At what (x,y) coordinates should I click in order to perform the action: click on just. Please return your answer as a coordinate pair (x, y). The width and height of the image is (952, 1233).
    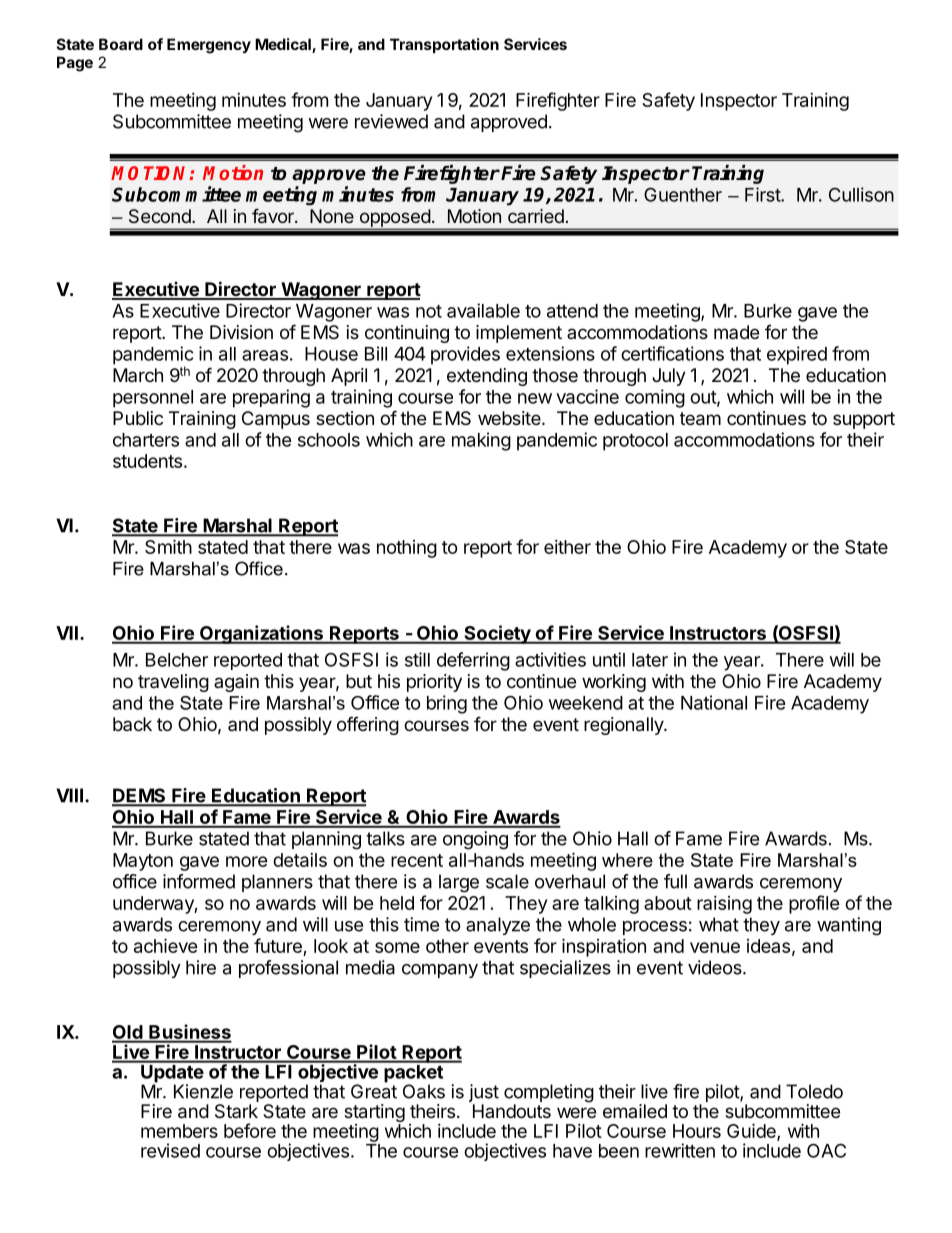
    Looking at the image, I should click on (484, 1094).
